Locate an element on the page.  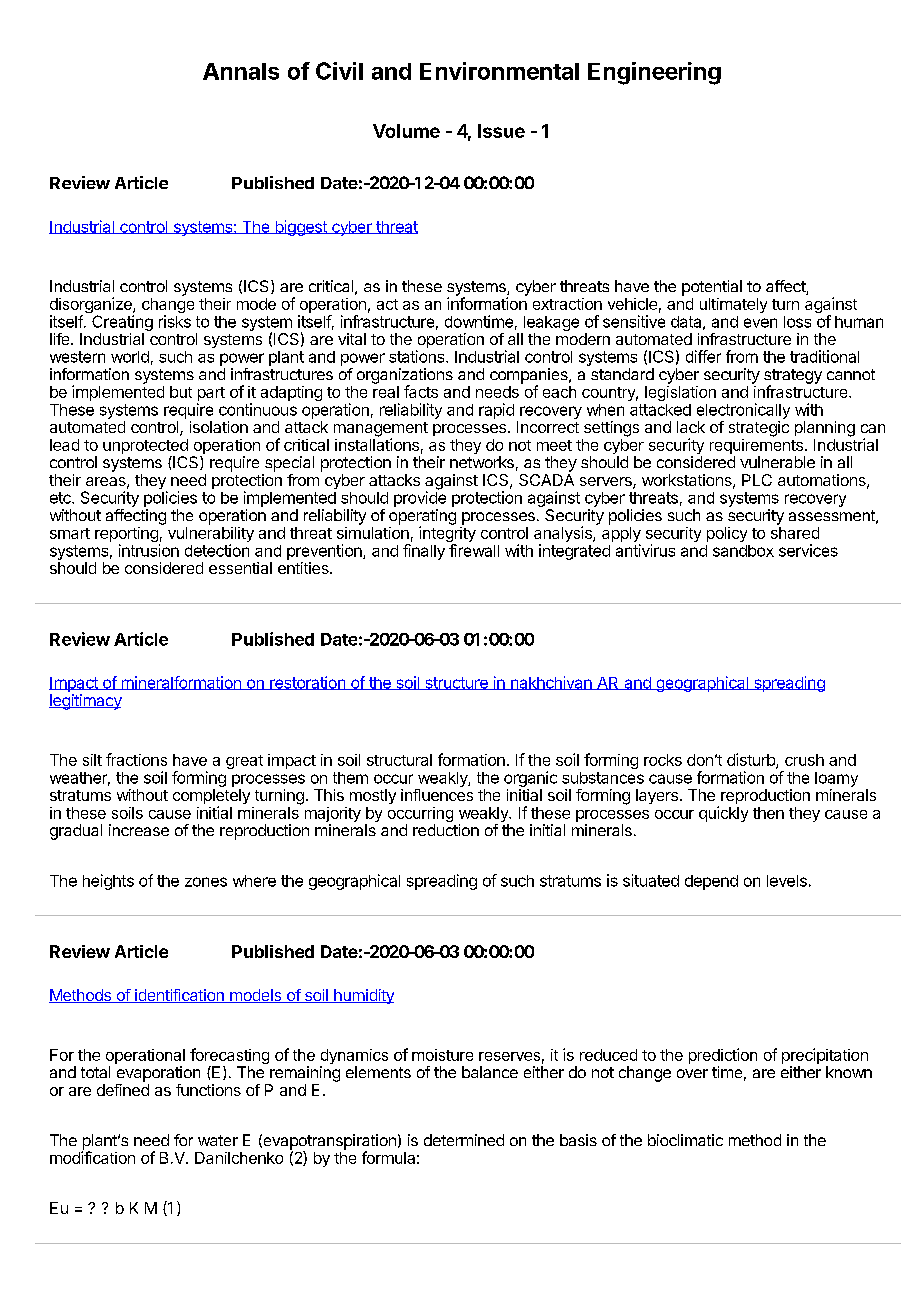
fractions is located at coordinates (136, 759).
